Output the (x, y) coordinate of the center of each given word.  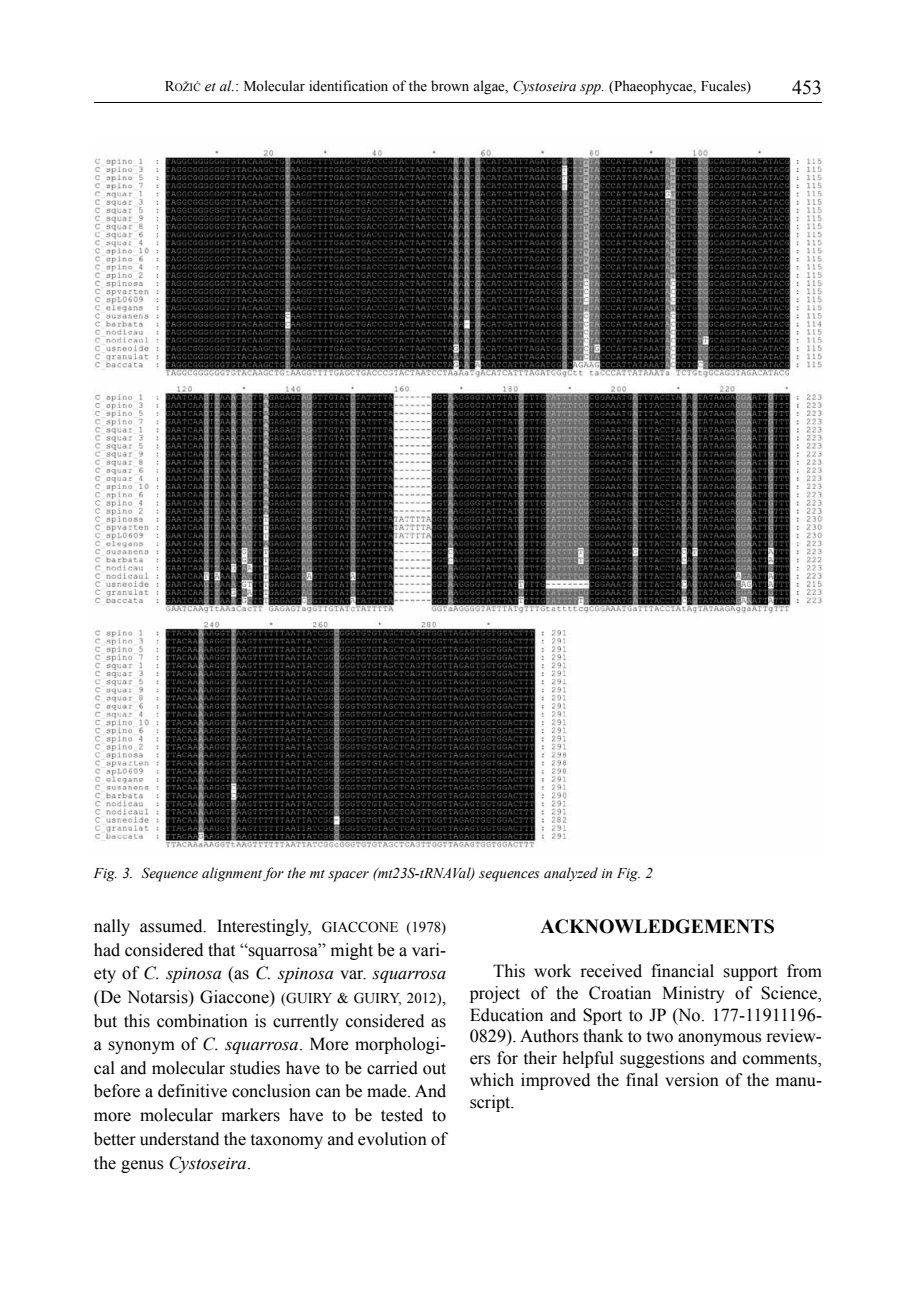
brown (450, 86)
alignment (232, 874)
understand (179, 1139)
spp (591, 89)
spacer (348, 876)
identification (348, 86)
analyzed (571, 874)
